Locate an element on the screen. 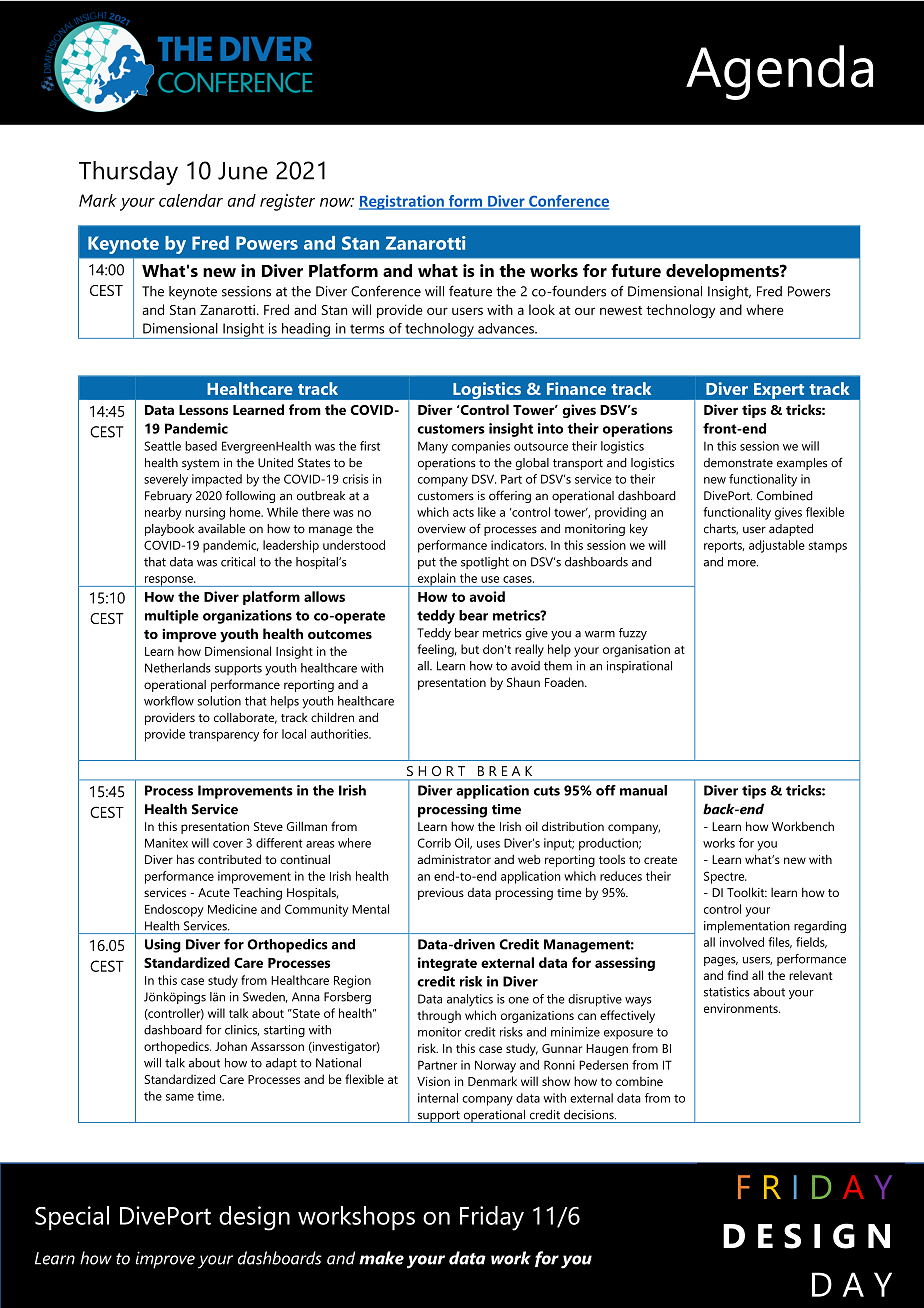  Registration is located at coordinates (402, 202).
